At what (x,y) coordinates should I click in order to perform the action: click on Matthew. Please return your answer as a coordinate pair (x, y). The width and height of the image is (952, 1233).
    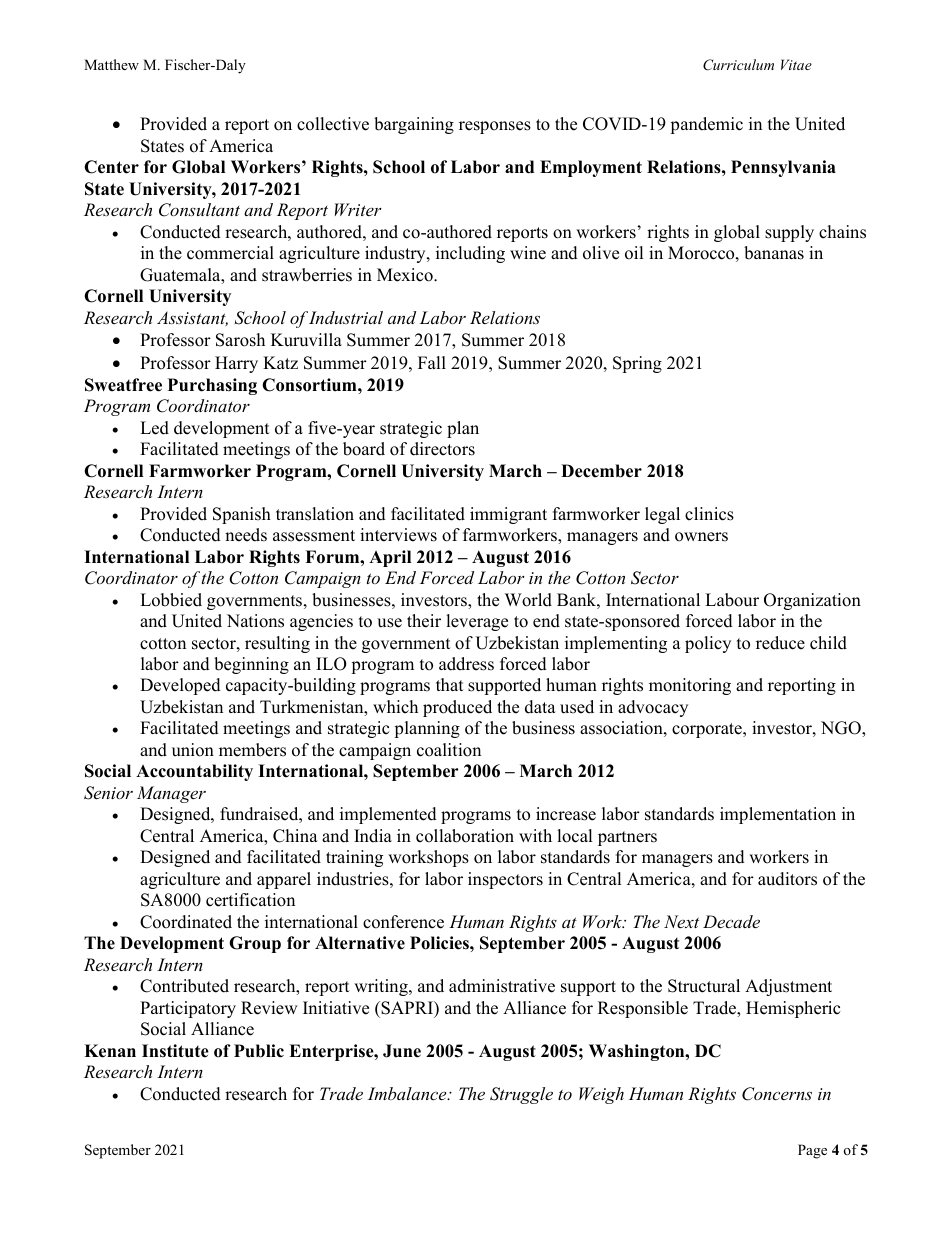
    Looking at the image, I should click on (111, 64).
